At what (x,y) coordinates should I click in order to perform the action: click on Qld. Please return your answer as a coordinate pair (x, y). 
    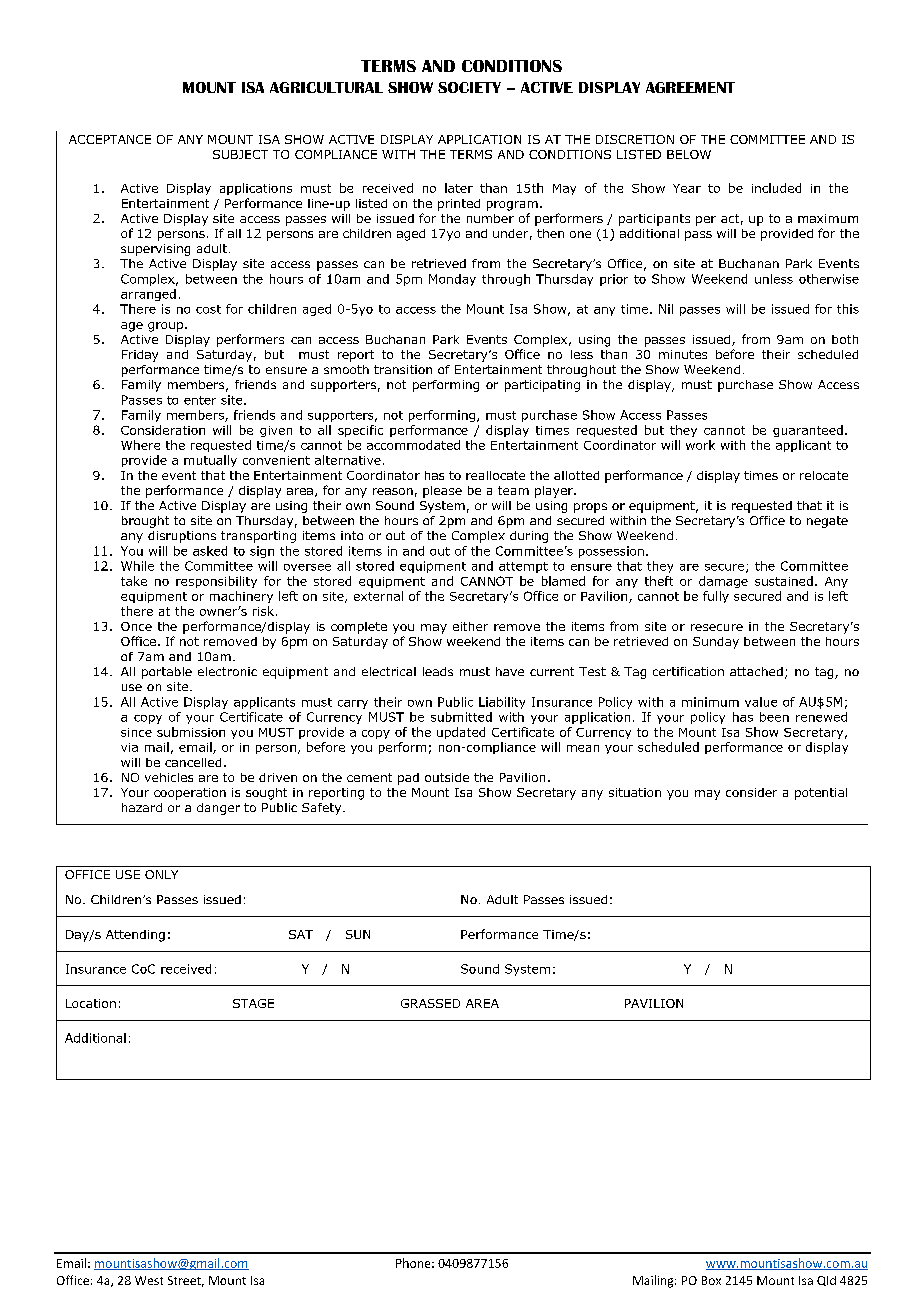
    Looking at the image, I should click on (826, 1281).
